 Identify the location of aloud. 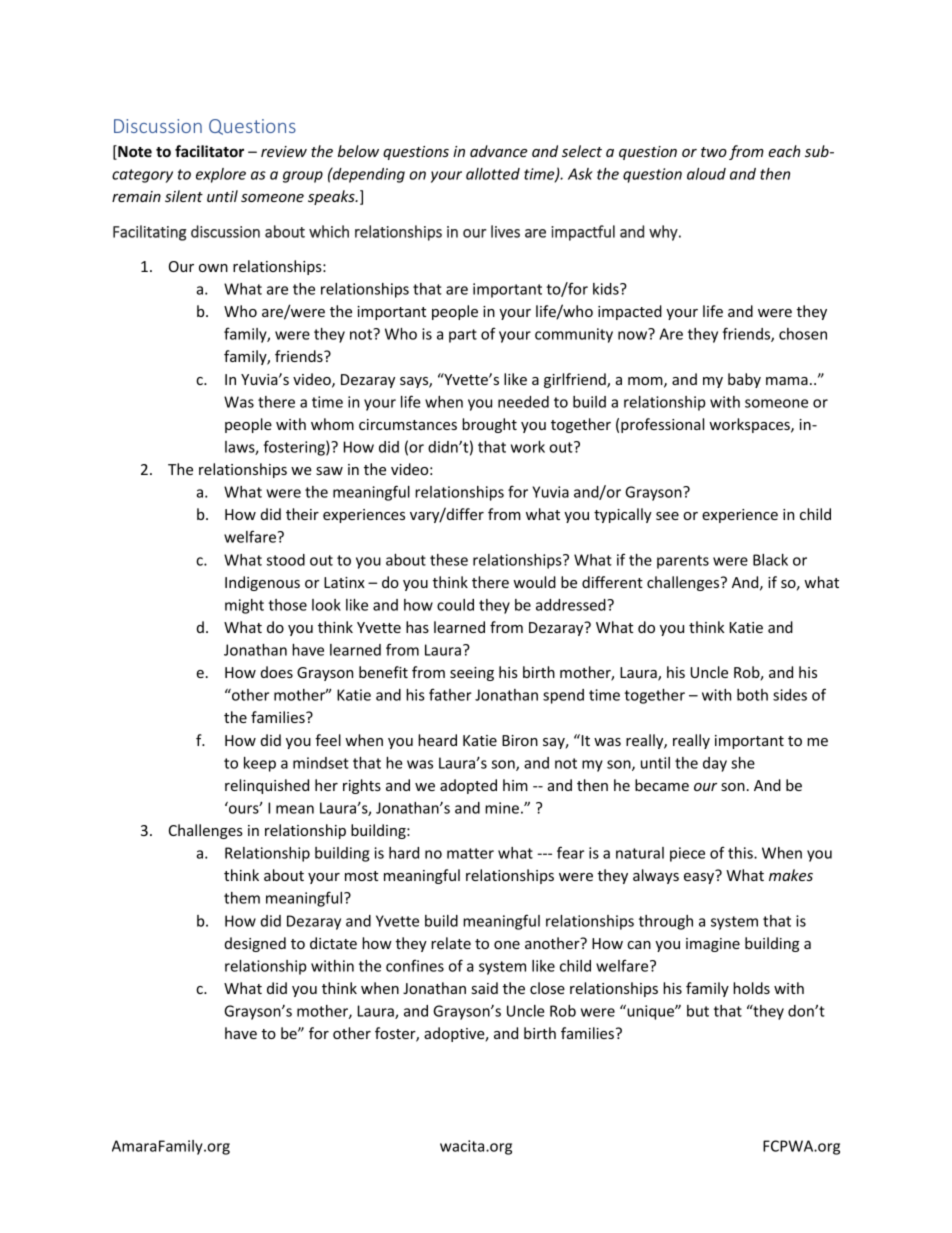
(706, 174).
